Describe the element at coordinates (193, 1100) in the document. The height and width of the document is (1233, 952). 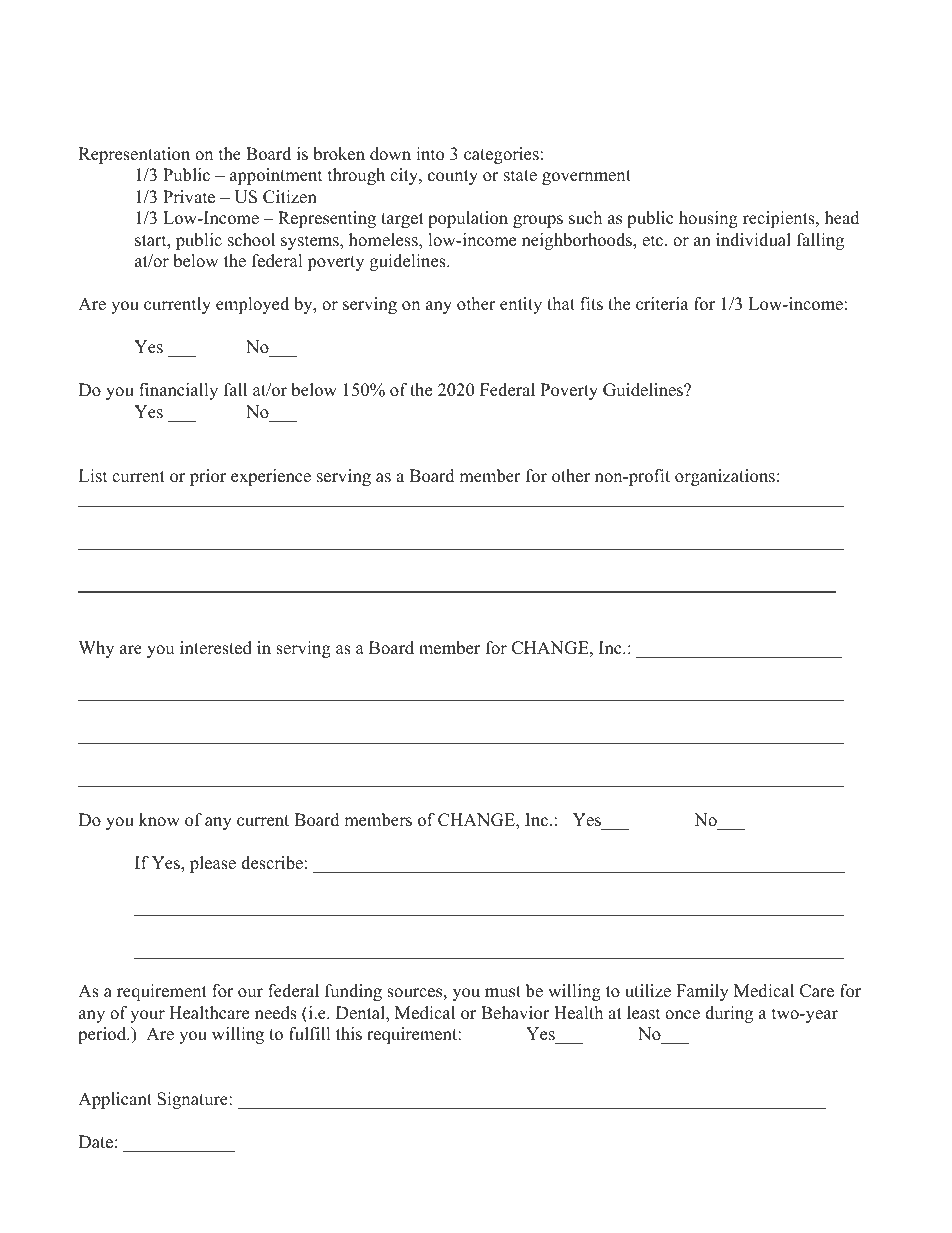
I see `Signature` at that location.
